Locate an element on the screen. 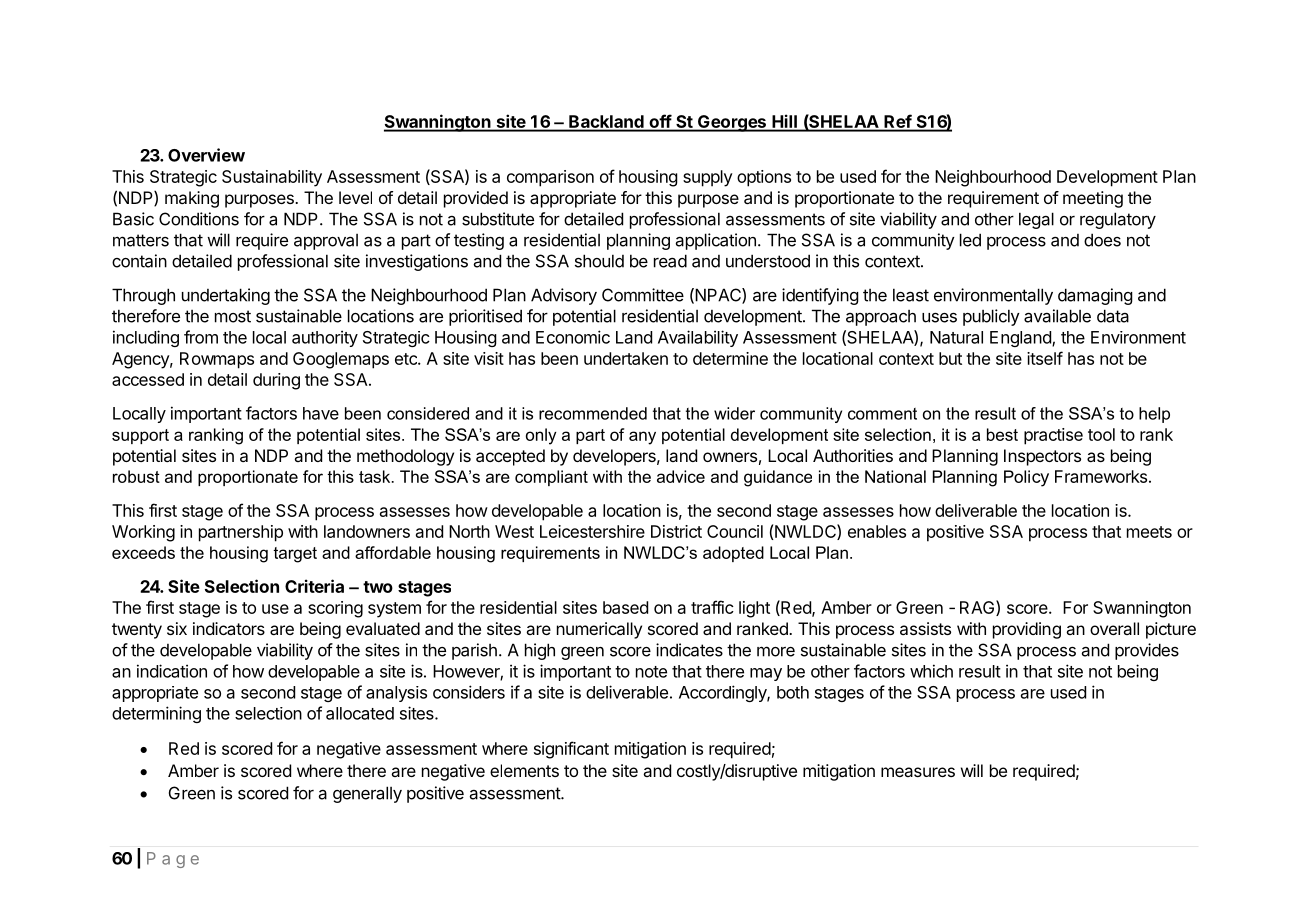 The image size is (1308, 924). Georges is located at coordinates (732, 123).
